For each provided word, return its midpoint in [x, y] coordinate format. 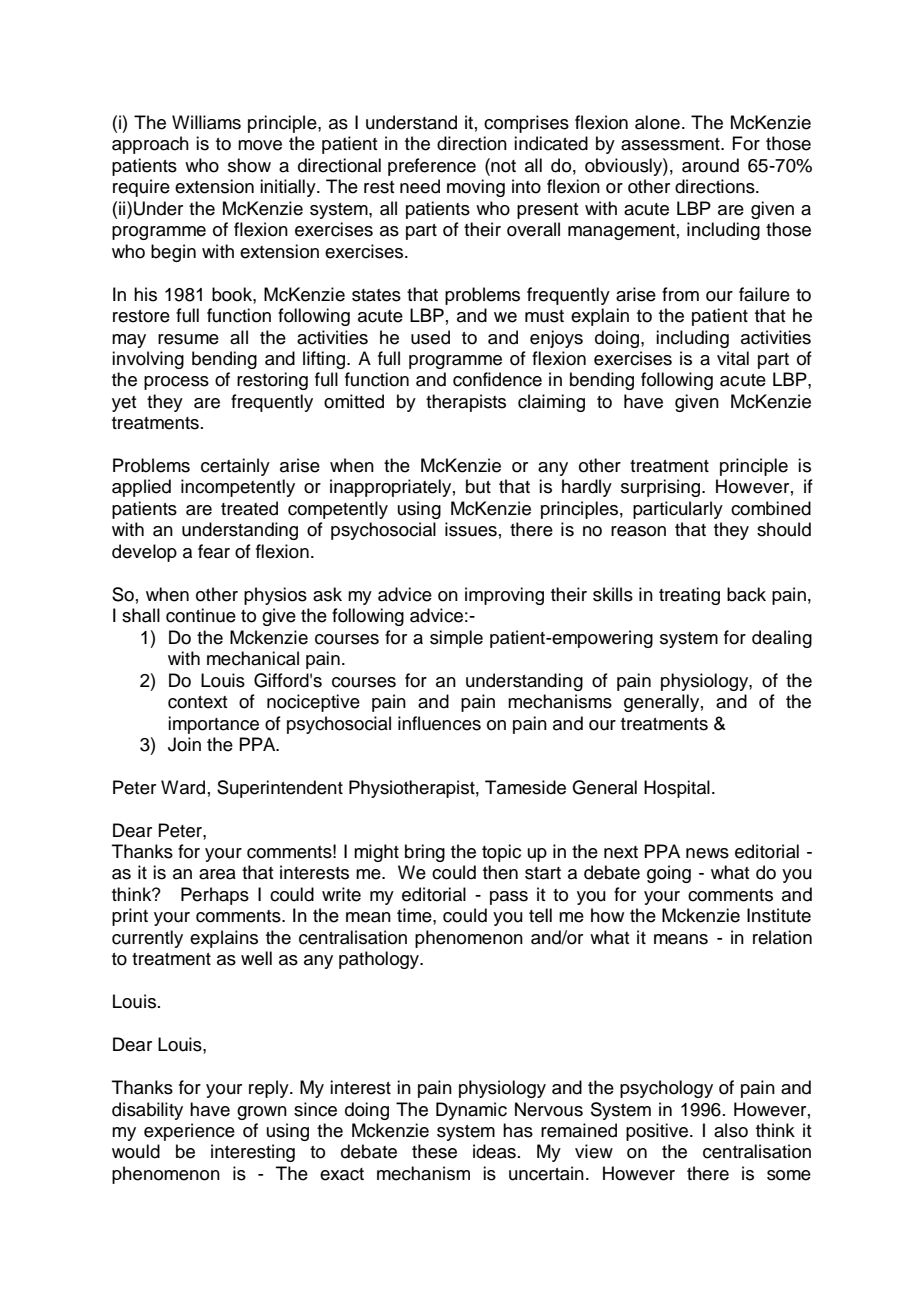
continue [201, 615]
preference [432, 167]
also [731, 1130]
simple [456, 639]
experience [189, 1132]
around [710, 165]
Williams [206, 122]
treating [689, 596]
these [434, 1151]
